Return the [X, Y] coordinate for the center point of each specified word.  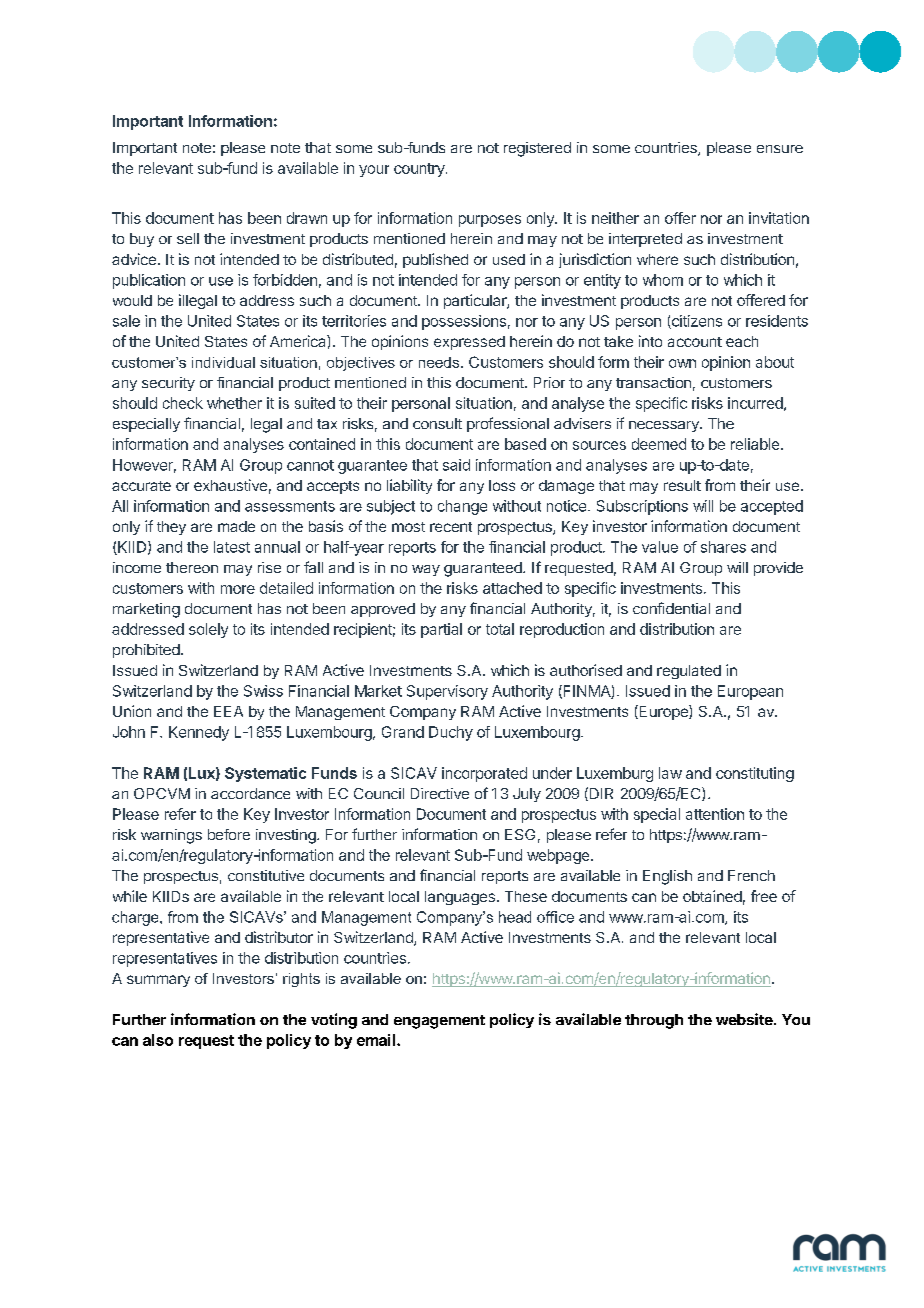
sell [188, 238]
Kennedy [199, 733]
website [745, 1019]
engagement [439, 1022]
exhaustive [230, 485]
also [158, 1040]
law [670, 773]
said [456, 465]
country [420, 170]
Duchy [451, 733]
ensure [780, 149]
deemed [659, 444]
